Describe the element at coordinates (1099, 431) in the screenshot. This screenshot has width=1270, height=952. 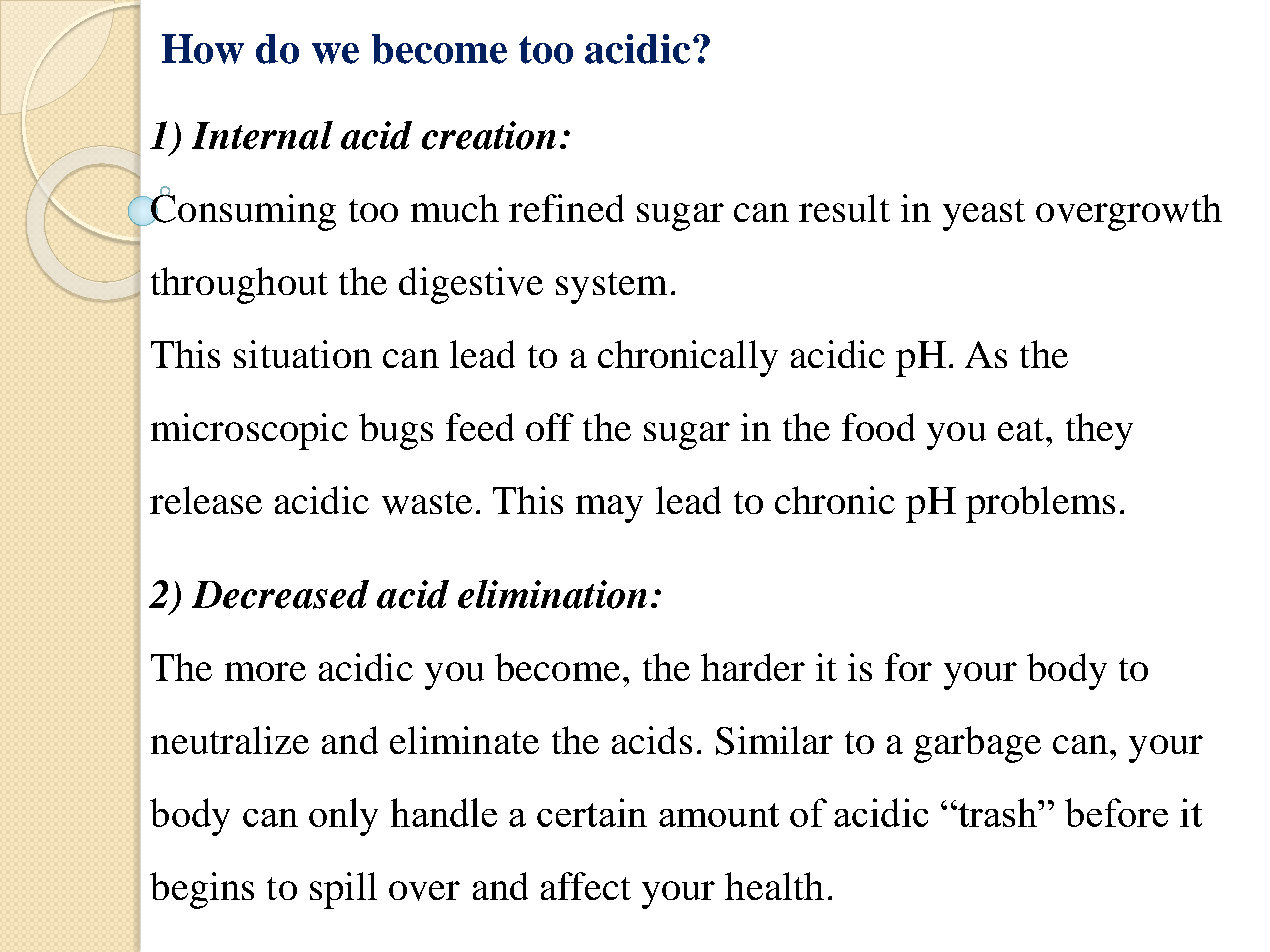
I see `they` at that location.
